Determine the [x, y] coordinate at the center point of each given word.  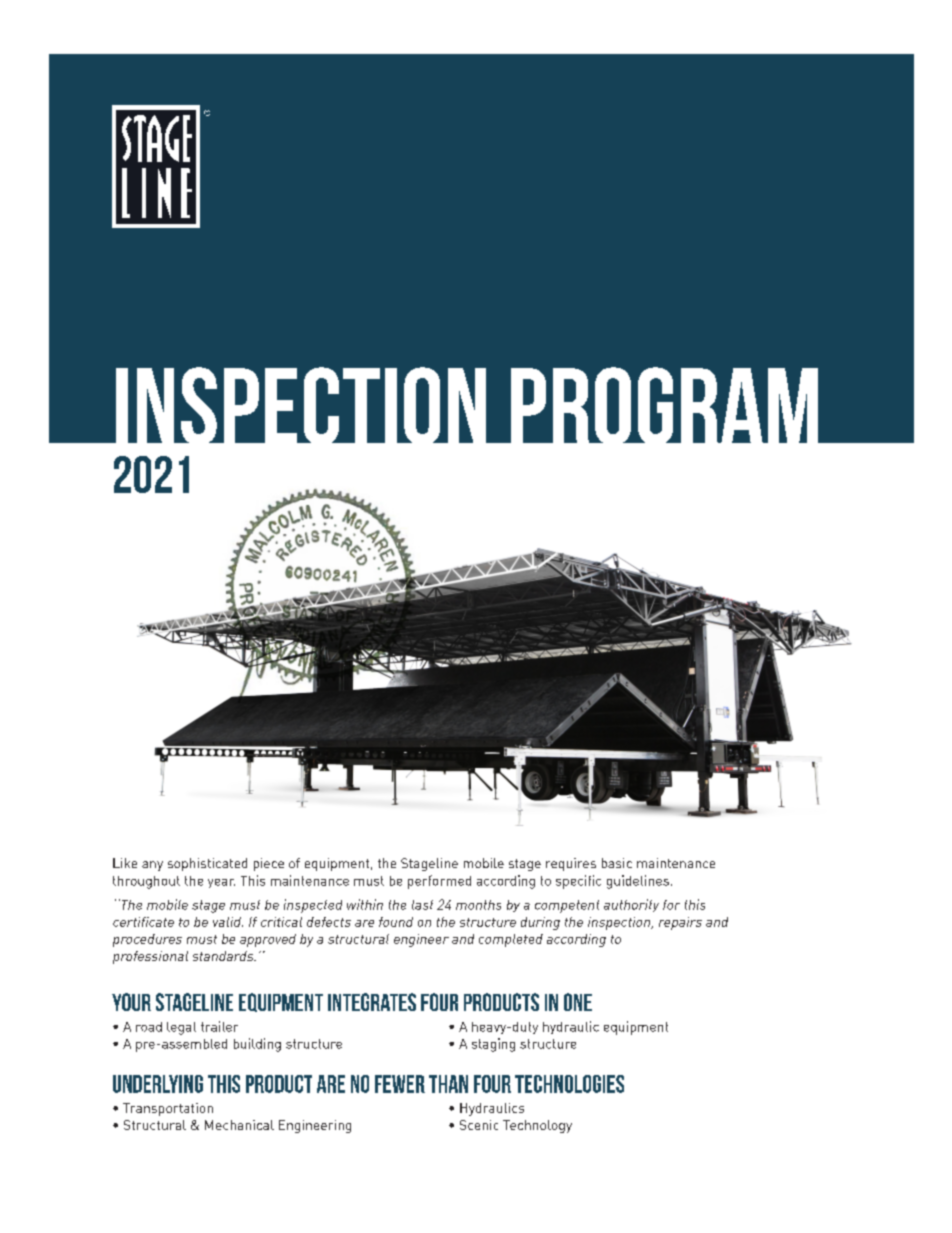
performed [439, 882]
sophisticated [207, 864]
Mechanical [239, 1125]
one [578, 1002]
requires [571, 864]
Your [131, 1002]
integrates [372, 1002]
